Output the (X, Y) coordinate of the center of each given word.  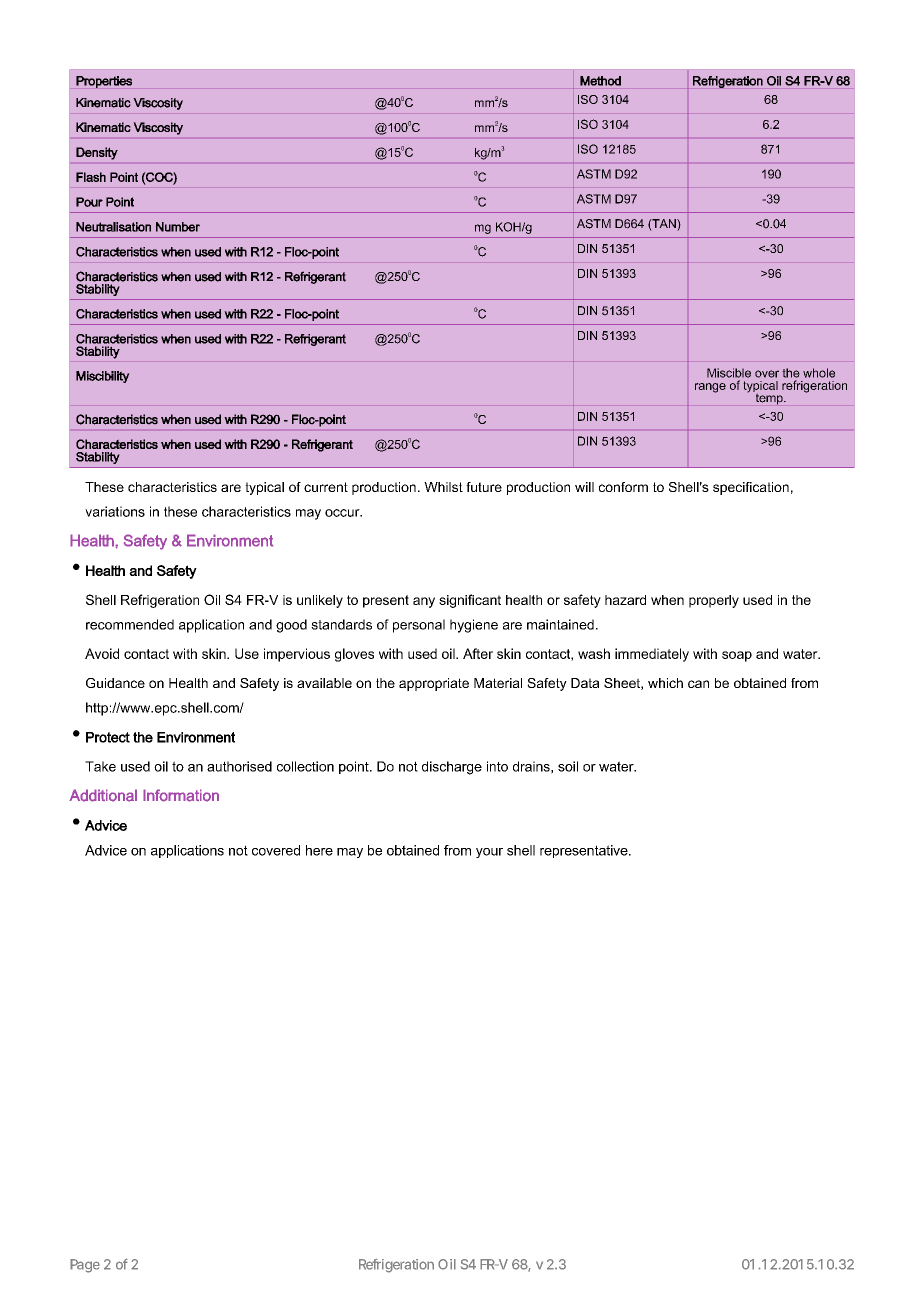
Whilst (443, 487)
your (489, 853)
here (319, 850)
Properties (104, 82)
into (497, 766)
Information (181, 795)
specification (751, 488)
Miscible (729, 373)
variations (115, 511)
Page (85, 1266)
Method (600, 81)
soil (568, 766)
